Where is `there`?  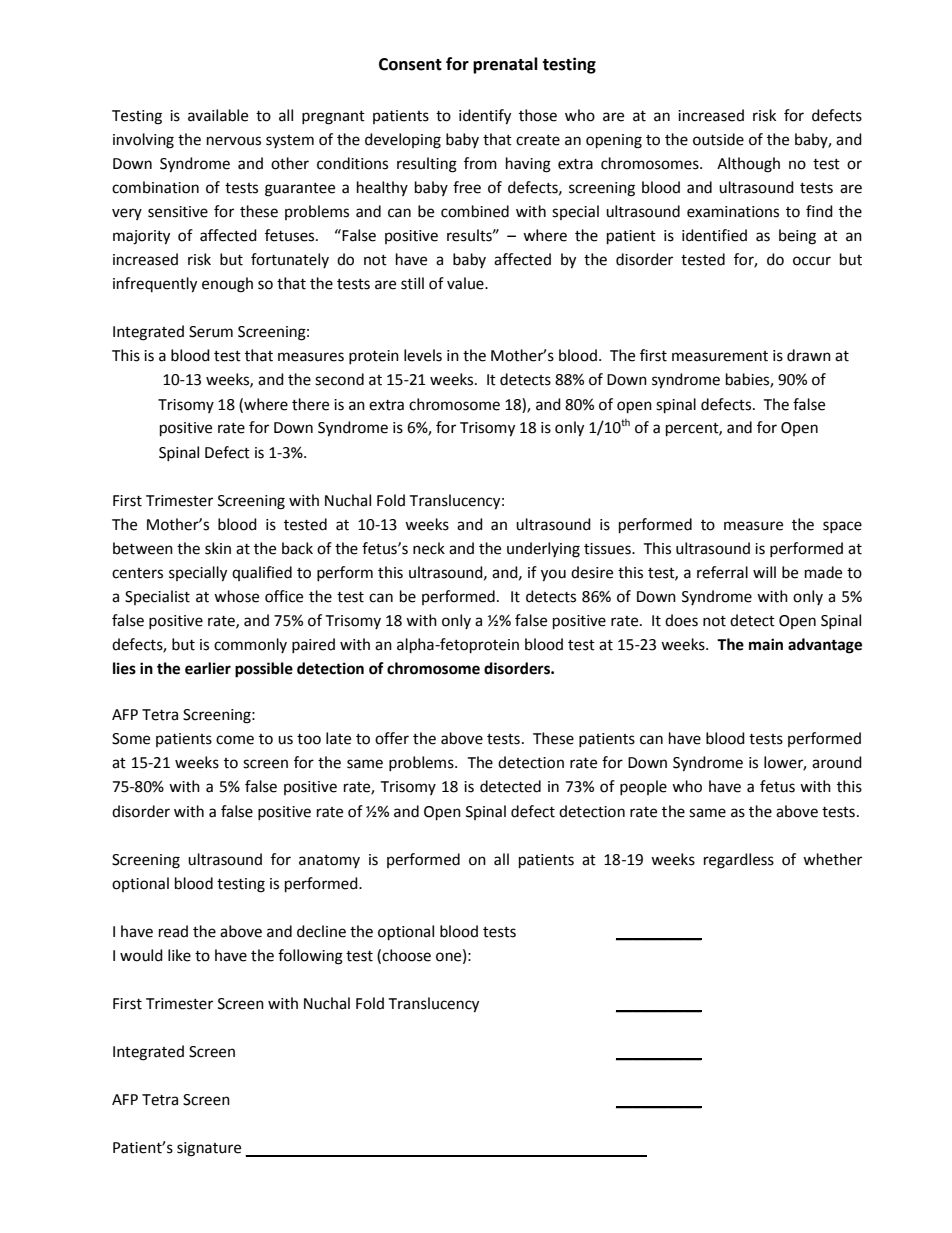 there is located at coordinates (310, 404).
